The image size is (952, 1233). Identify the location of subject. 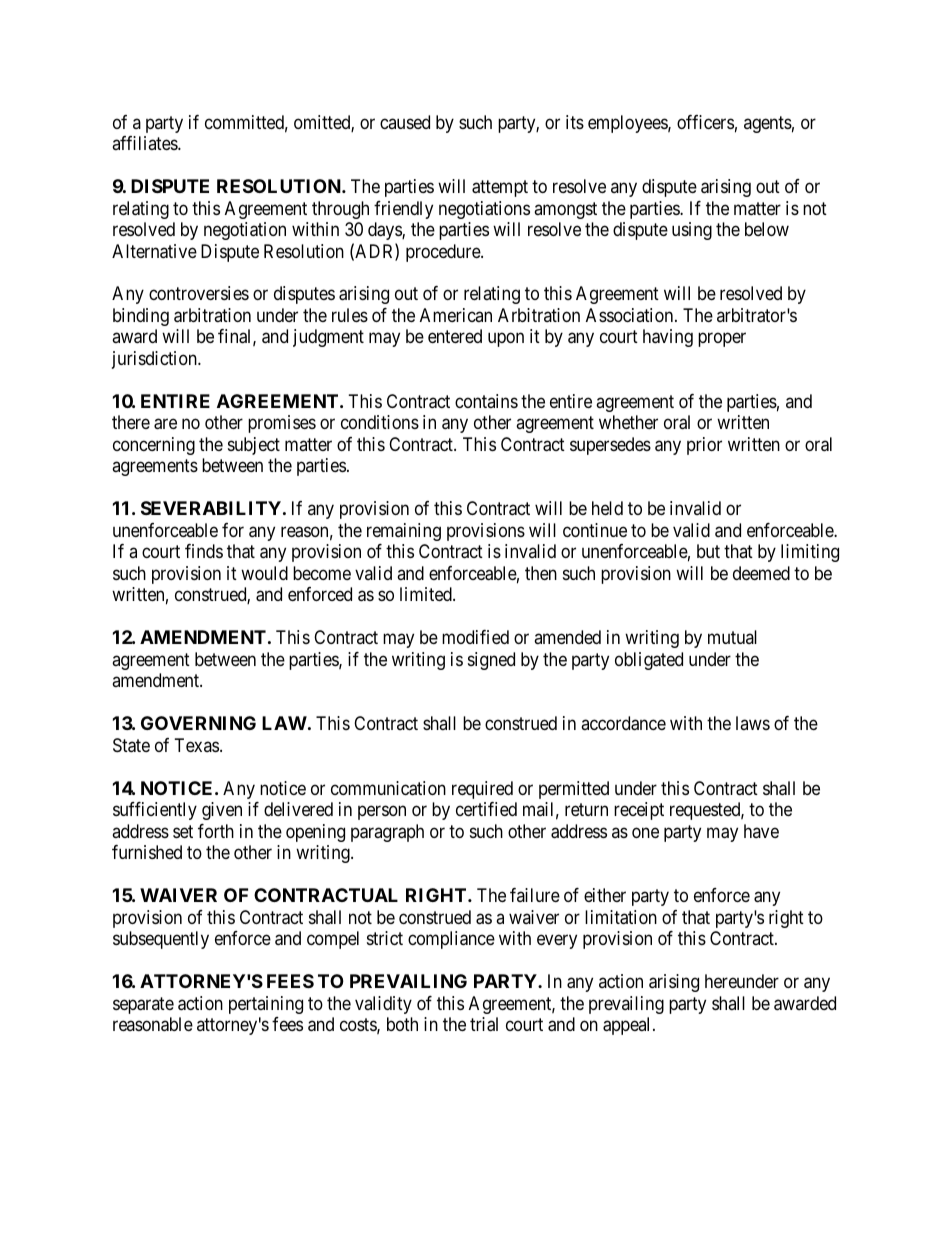
(254, 446).
